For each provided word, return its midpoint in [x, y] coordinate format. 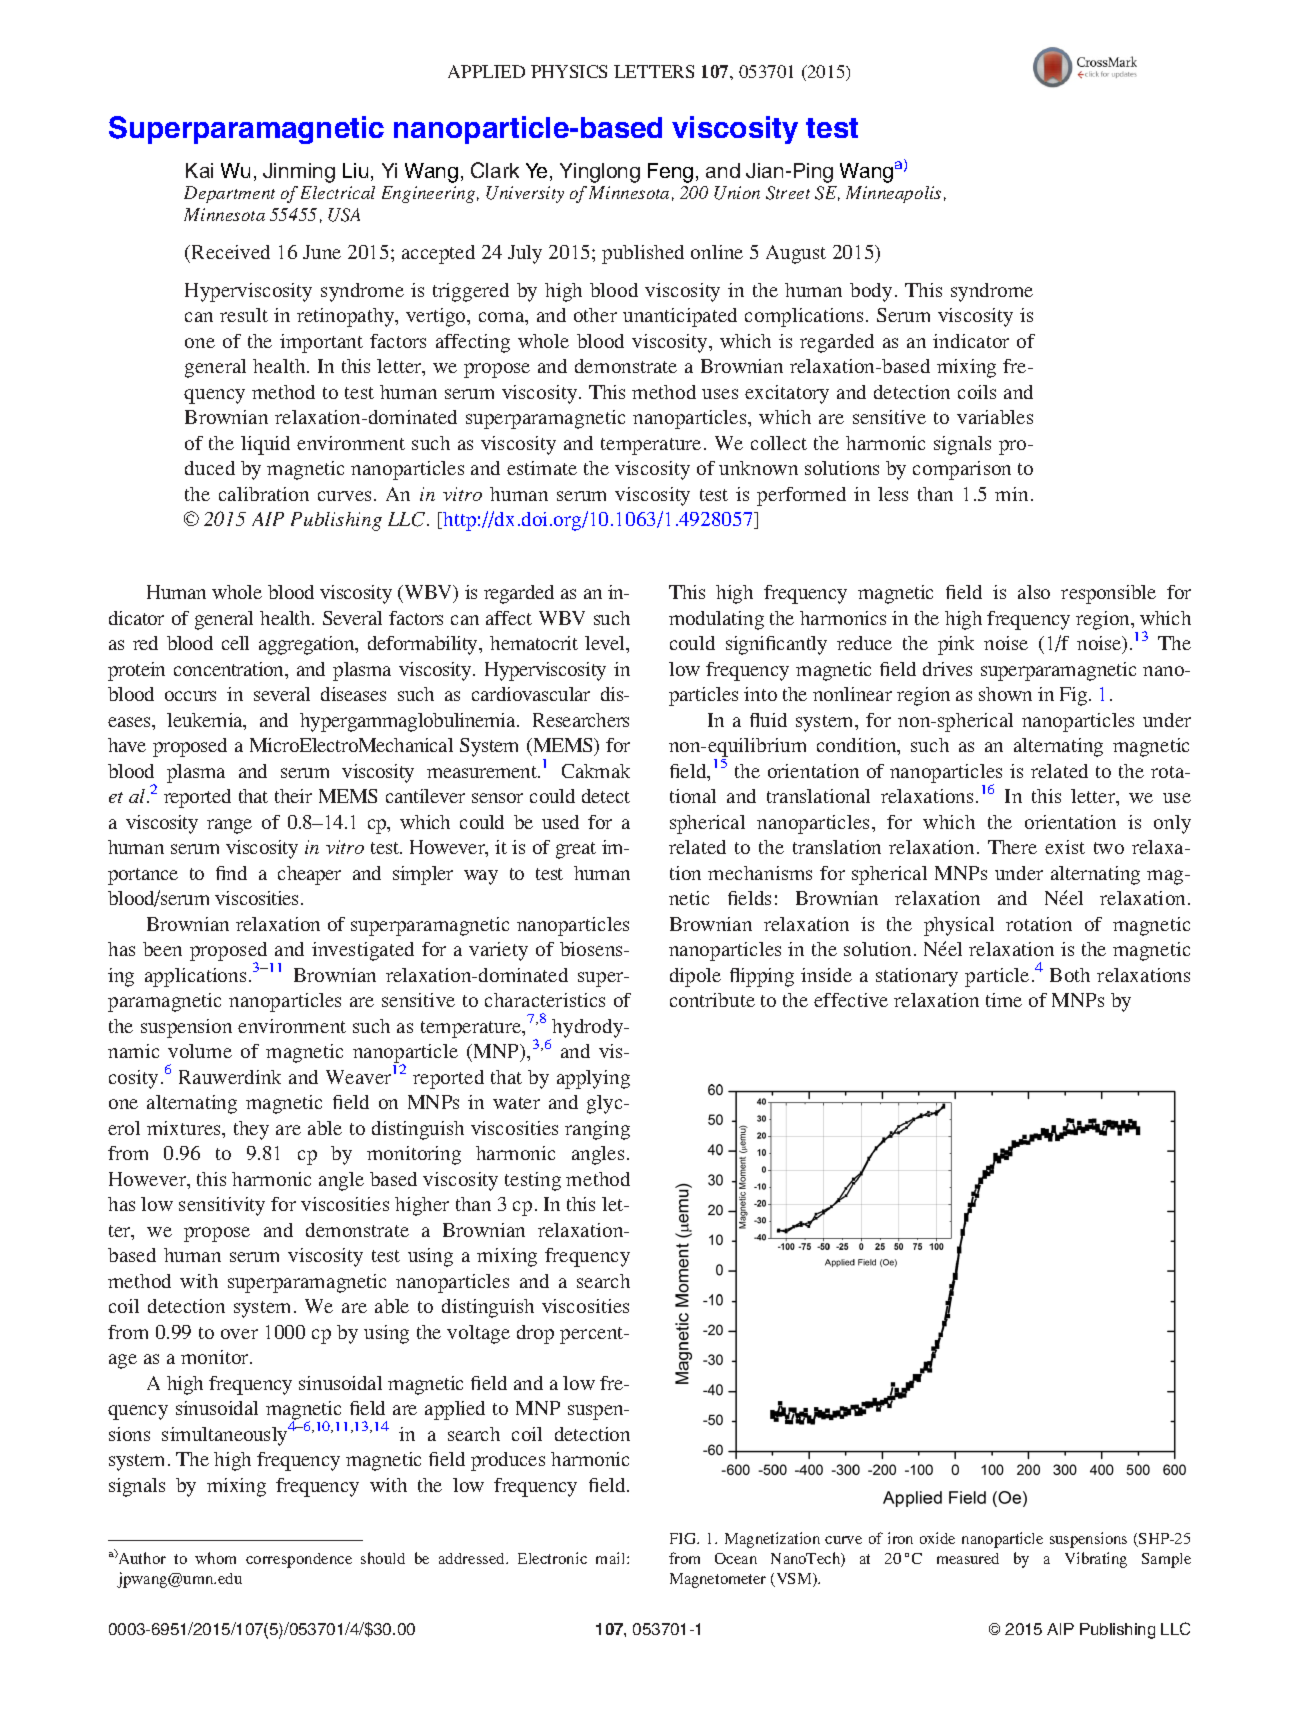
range [229, 826]
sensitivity [222, 1206]
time [1004, 1000]
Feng [670, 173]
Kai [199, 170]
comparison [962, 470]
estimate [542, 468]
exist [1065, 847]
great [576, 850]
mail [612, 1558]
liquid [265, 445]
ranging [597, 1130]
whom [215, 1558]
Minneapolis [893, 194]
